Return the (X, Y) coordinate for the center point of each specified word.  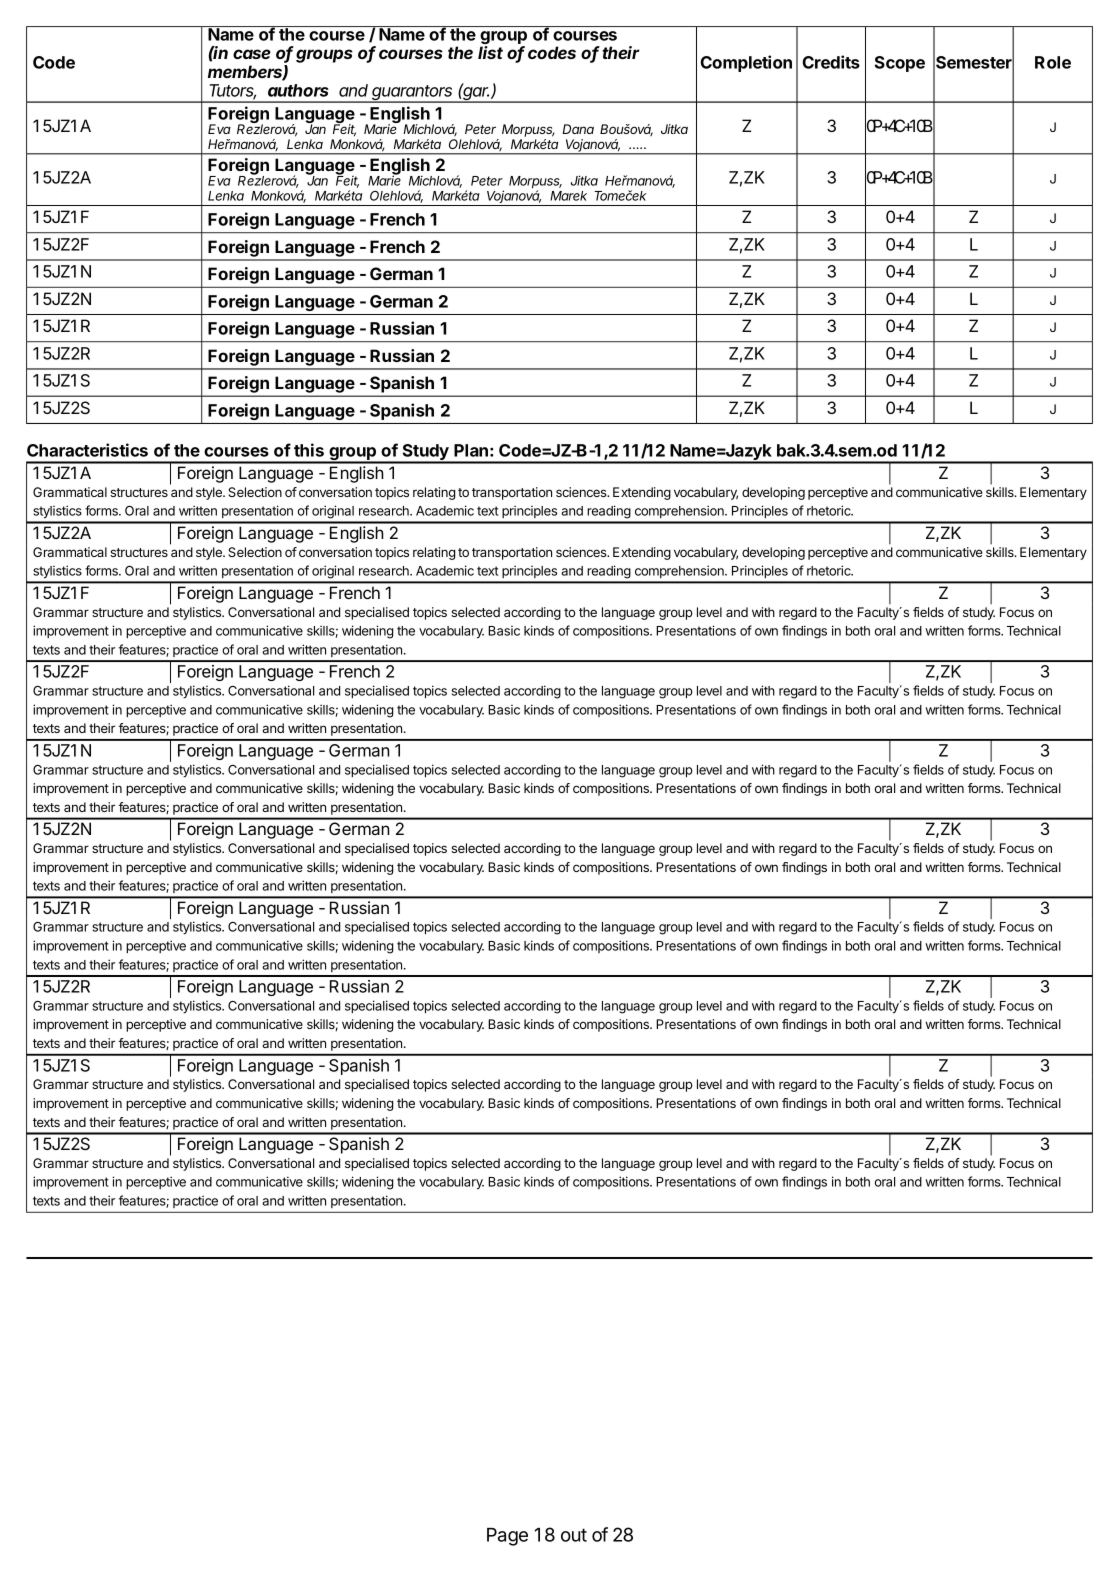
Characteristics (87, 450)
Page (507, 1537)
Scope (900, 64)
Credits (831, 62)
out (574, 1535)
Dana (578, 129)
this (309, 450)
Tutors (232, 91)
